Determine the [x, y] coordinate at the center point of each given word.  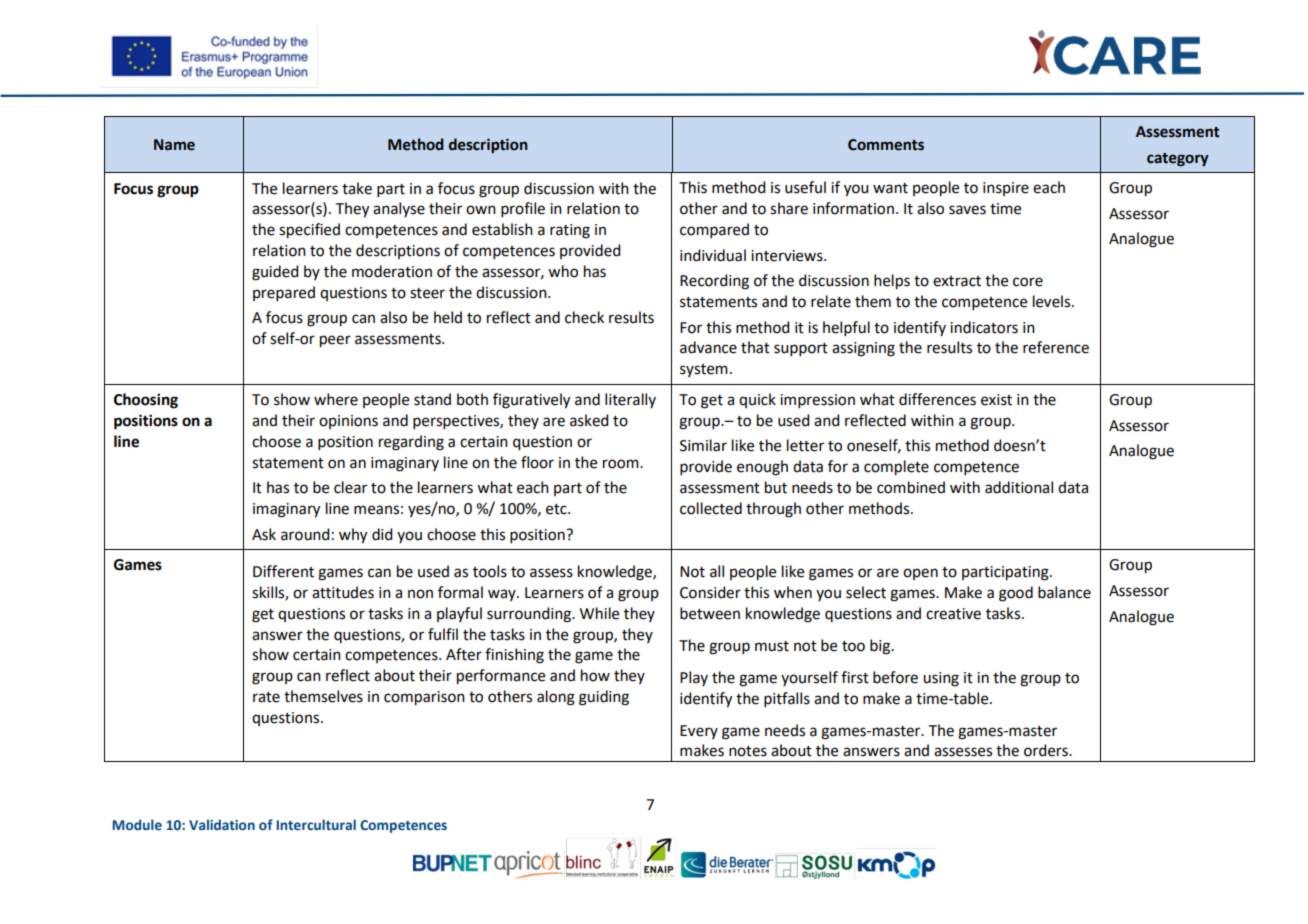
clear [350, 487]
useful [805, 187]
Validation [222, 824]
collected [711, 508]
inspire [1006, 189]
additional [1019, 487]
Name [174, 145]
